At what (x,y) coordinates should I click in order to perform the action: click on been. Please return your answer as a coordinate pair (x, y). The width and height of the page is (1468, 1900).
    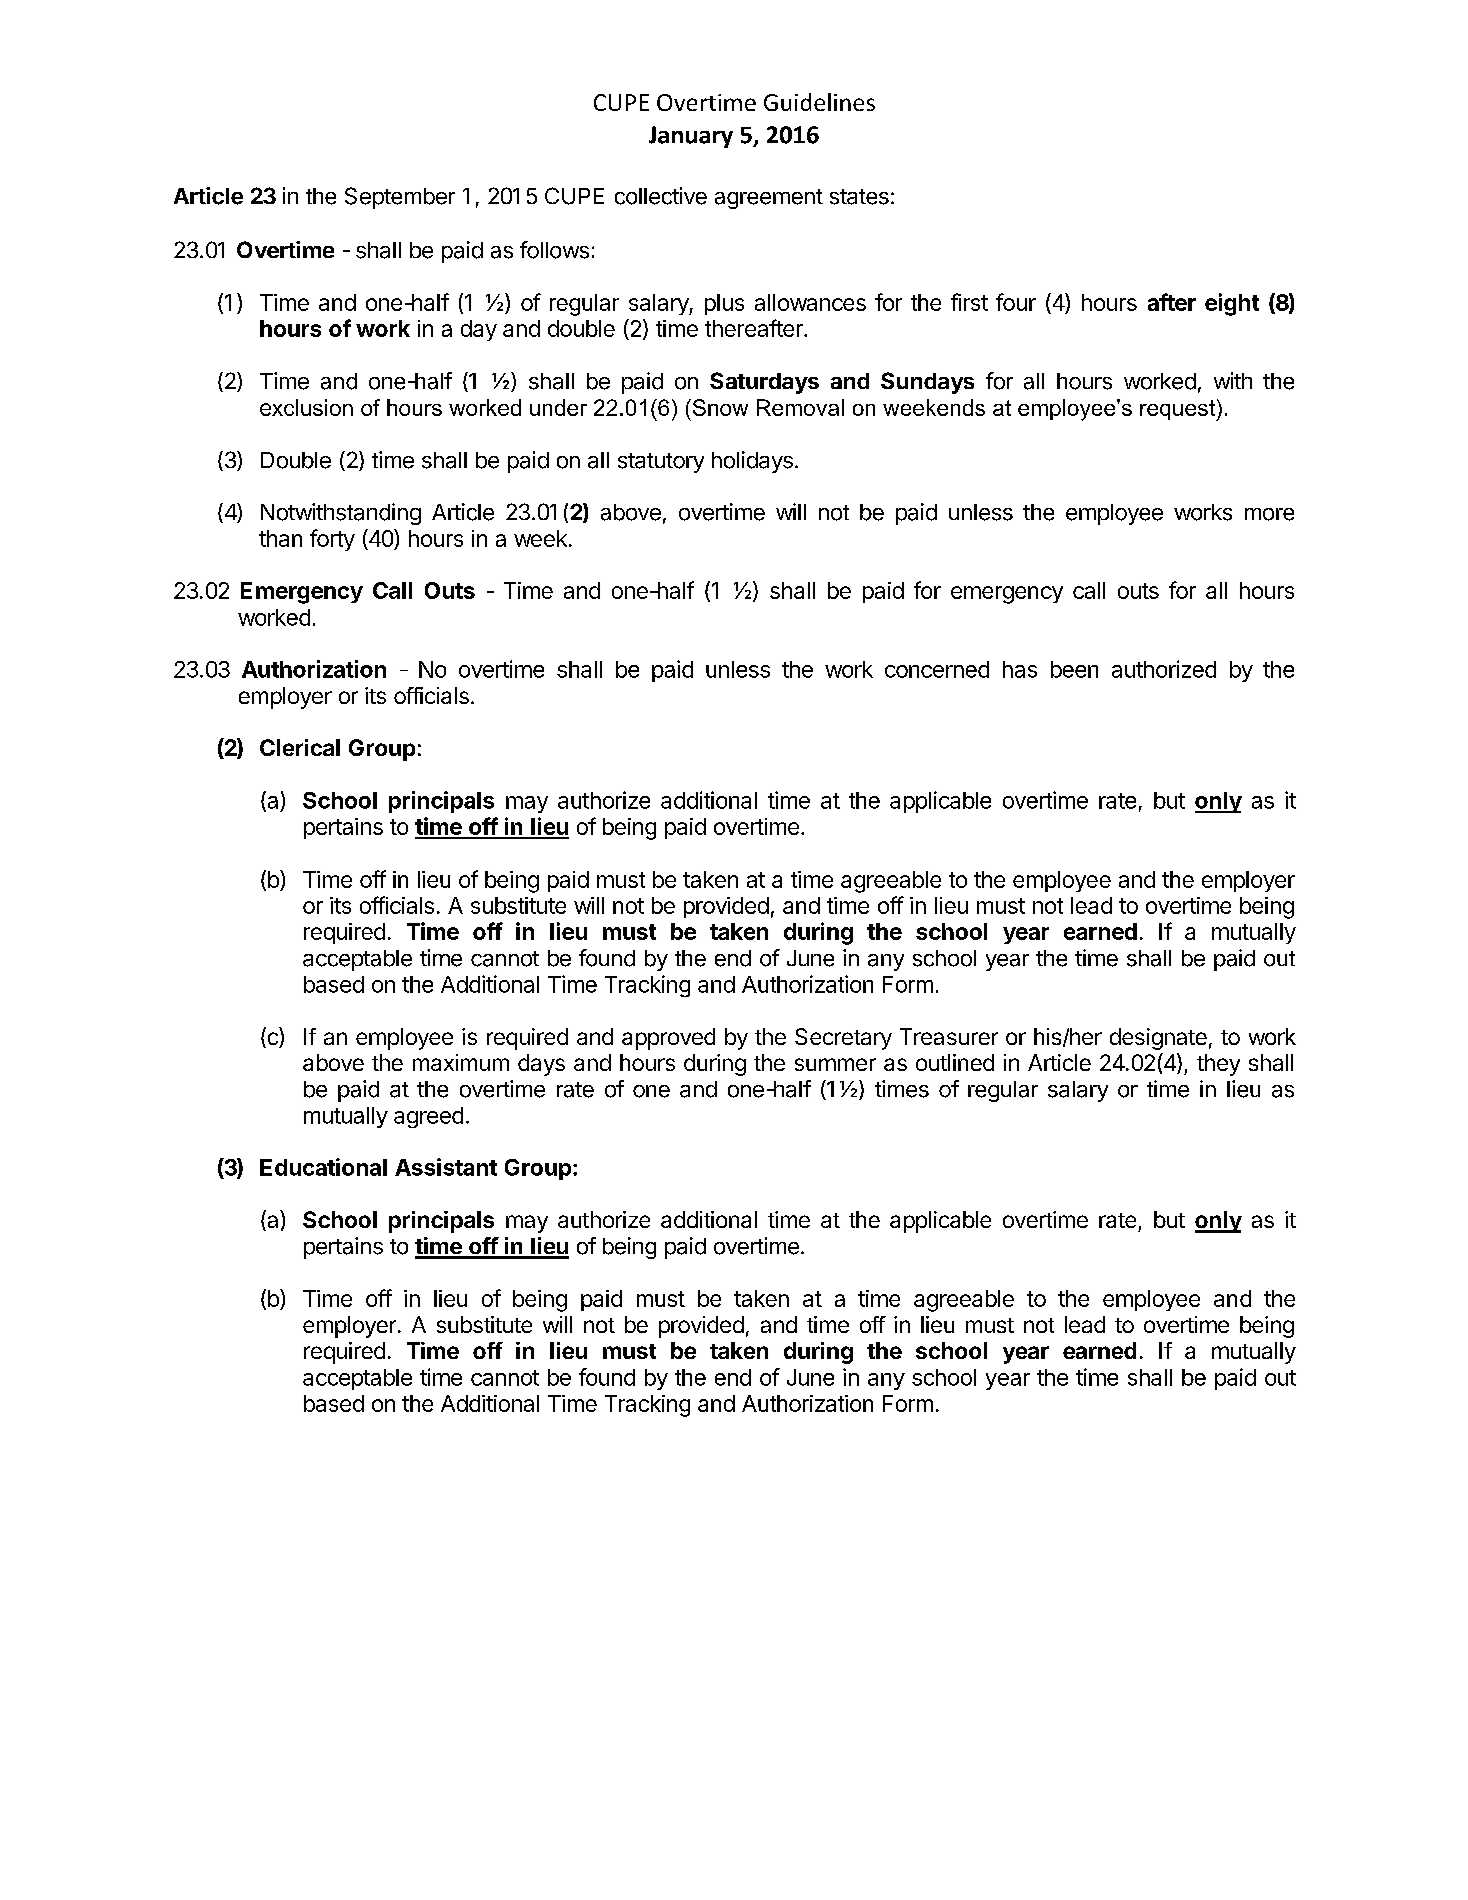
    Looking at the image, I should click on (1074, 669).
